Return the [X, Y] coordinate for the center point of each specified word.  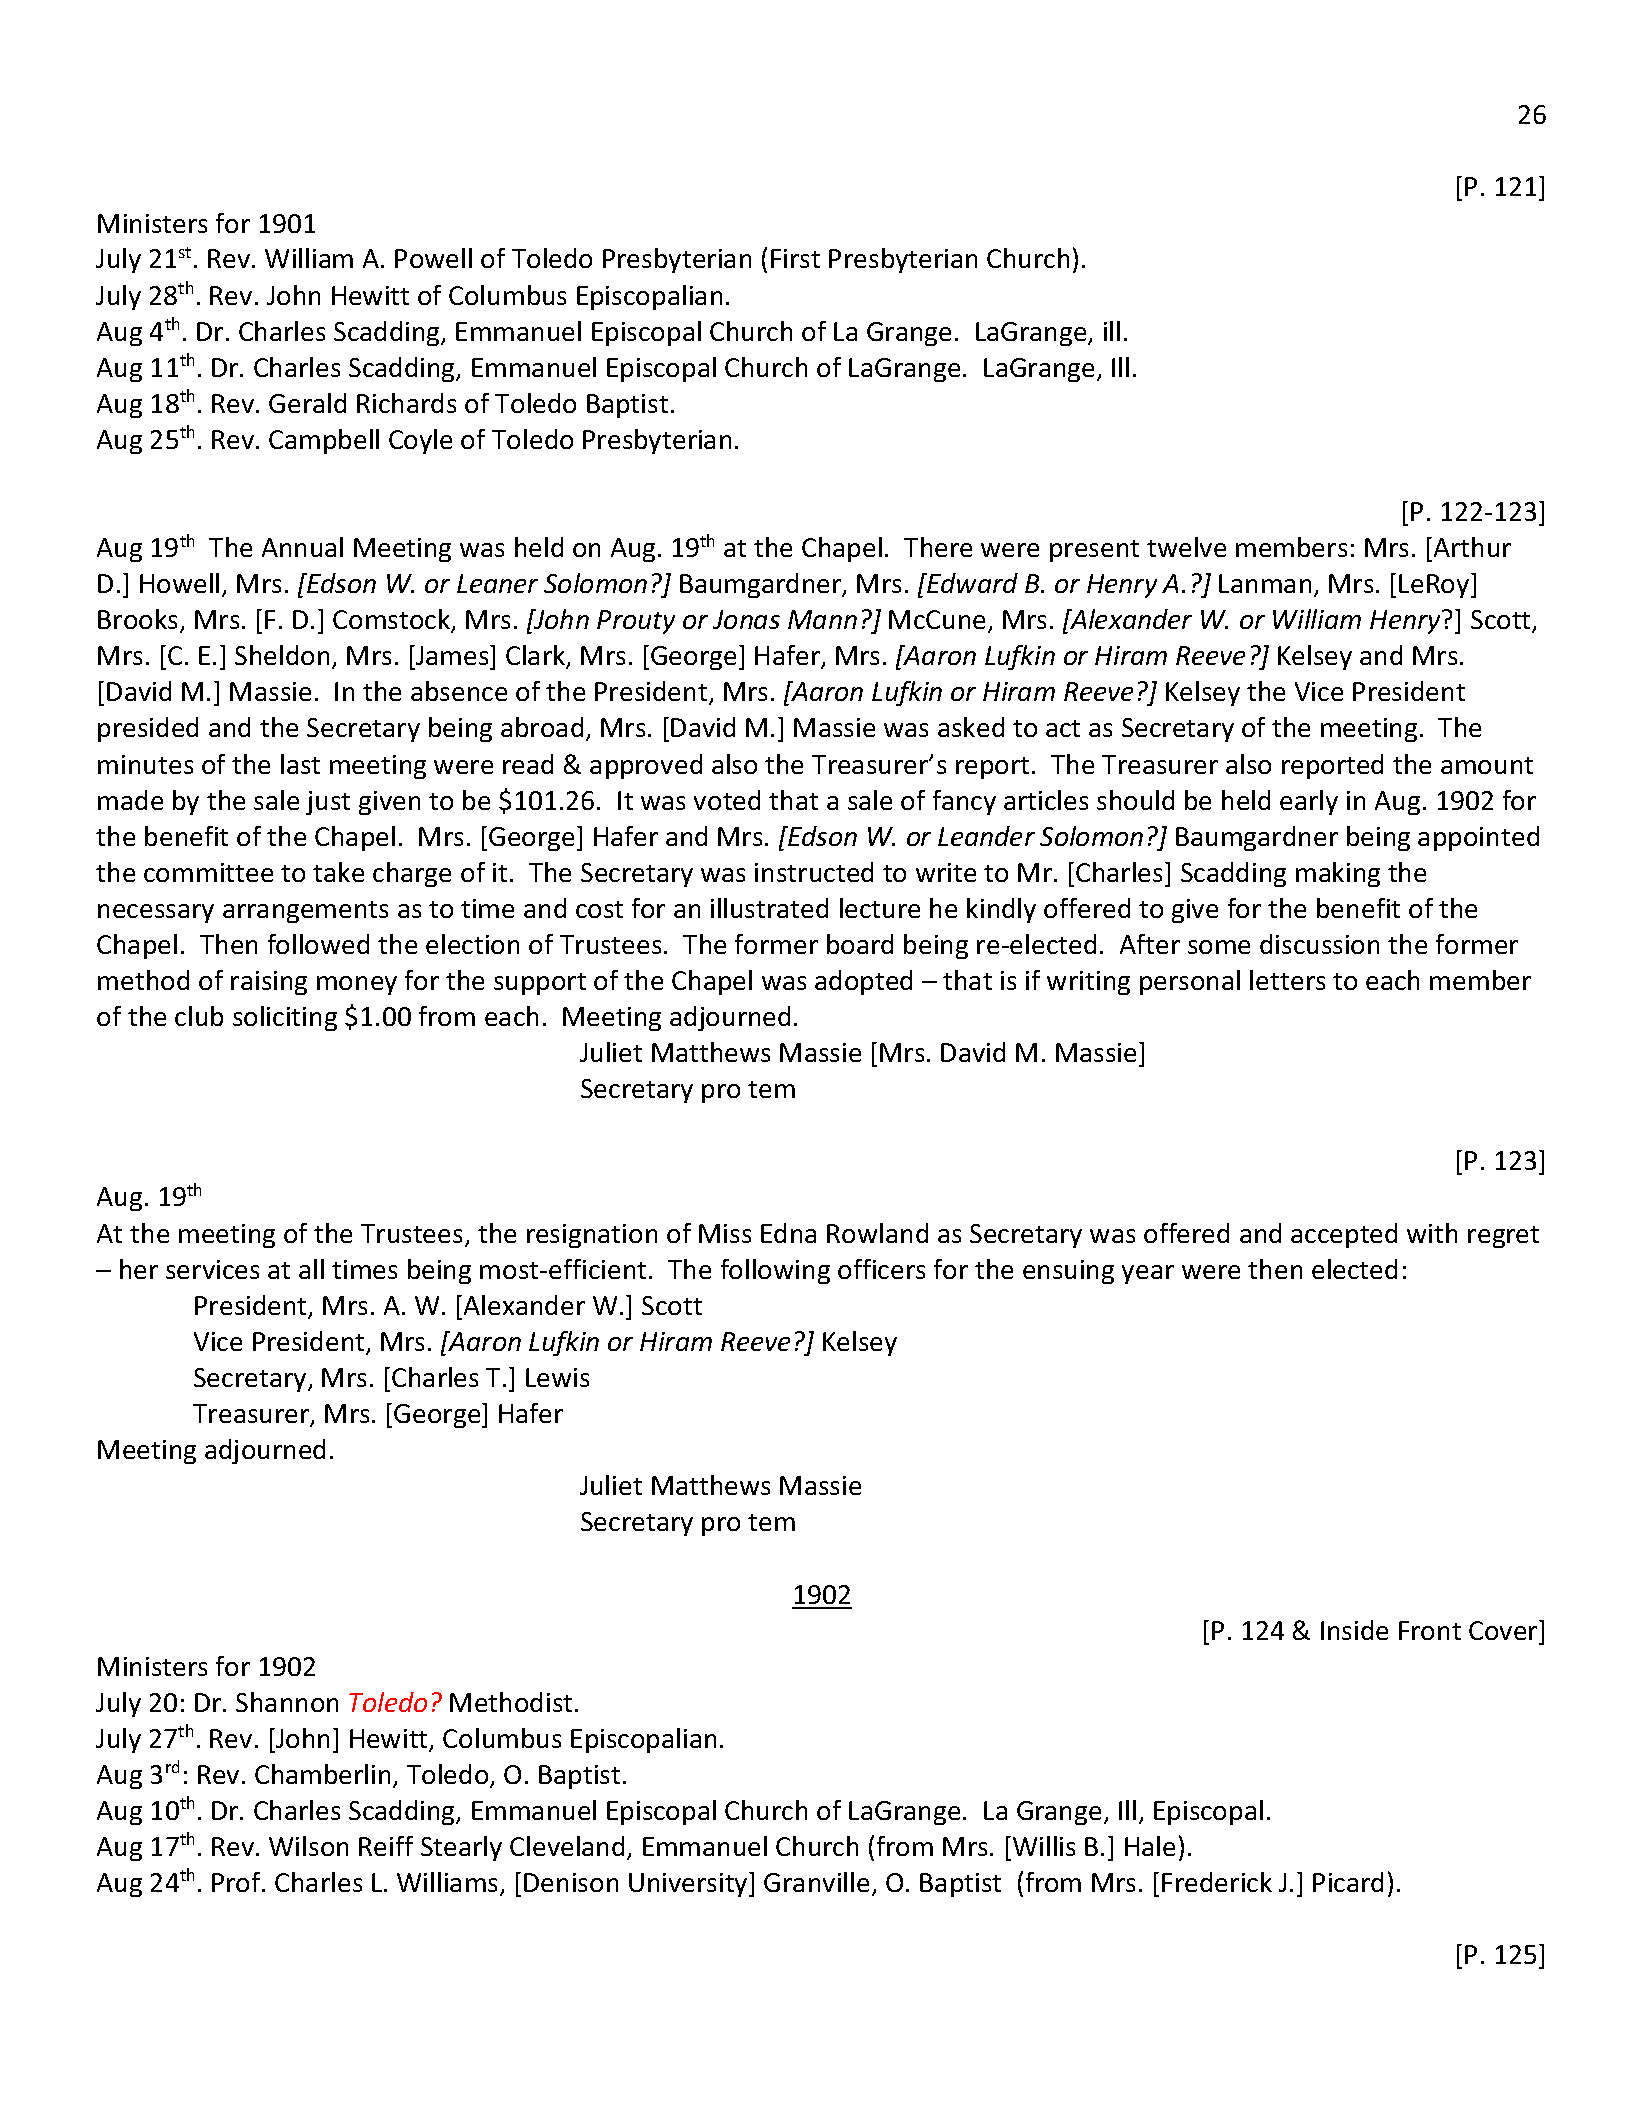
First [795, 258]
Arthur [1471, 547]
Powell [433, 258]
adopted [863, 982]
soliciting [285, 1018]
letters [1287, 980]
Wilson [308, 1846]
